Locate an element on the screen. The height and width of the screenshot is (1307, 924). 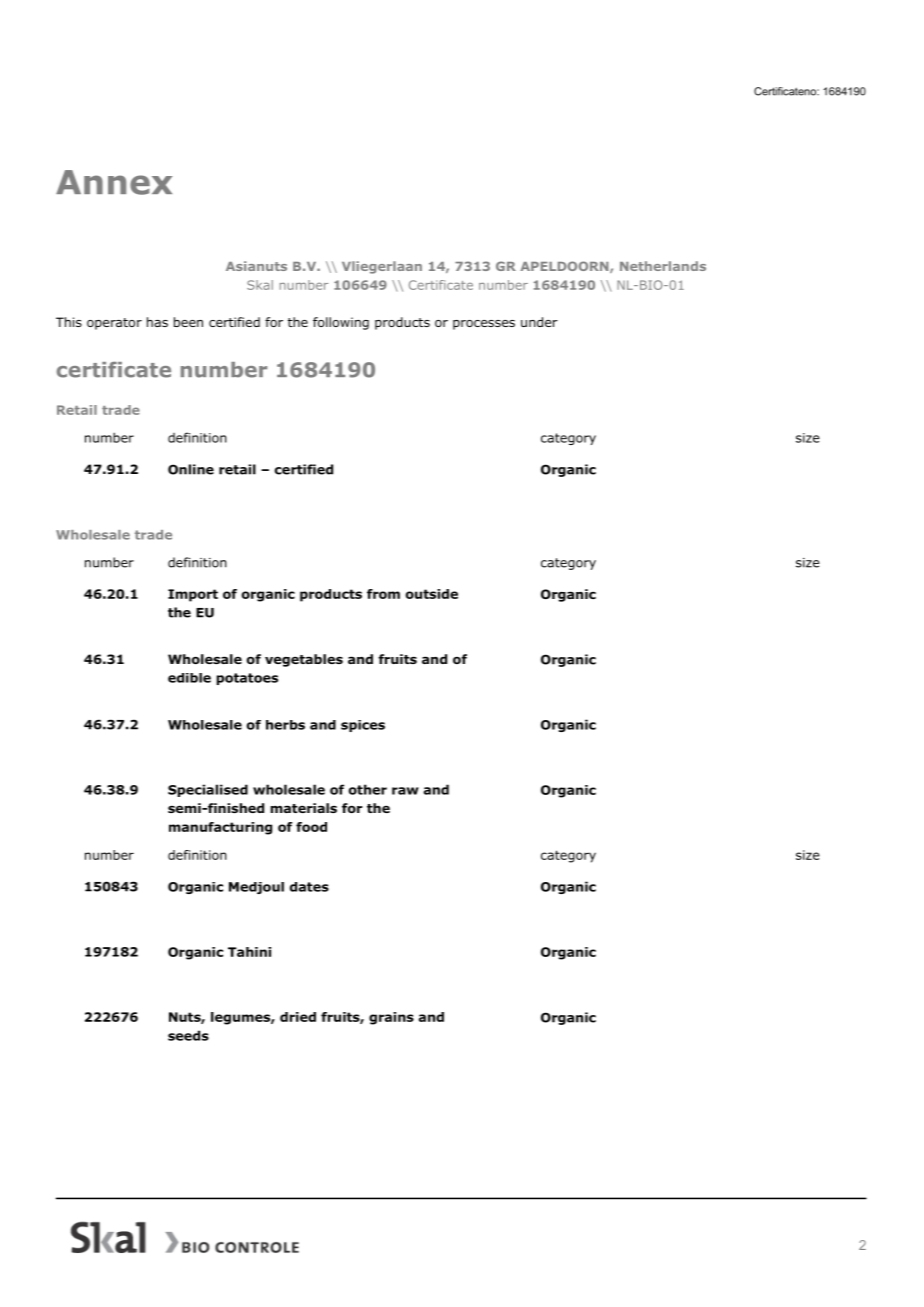
under is located at coordinates (539, 322).
